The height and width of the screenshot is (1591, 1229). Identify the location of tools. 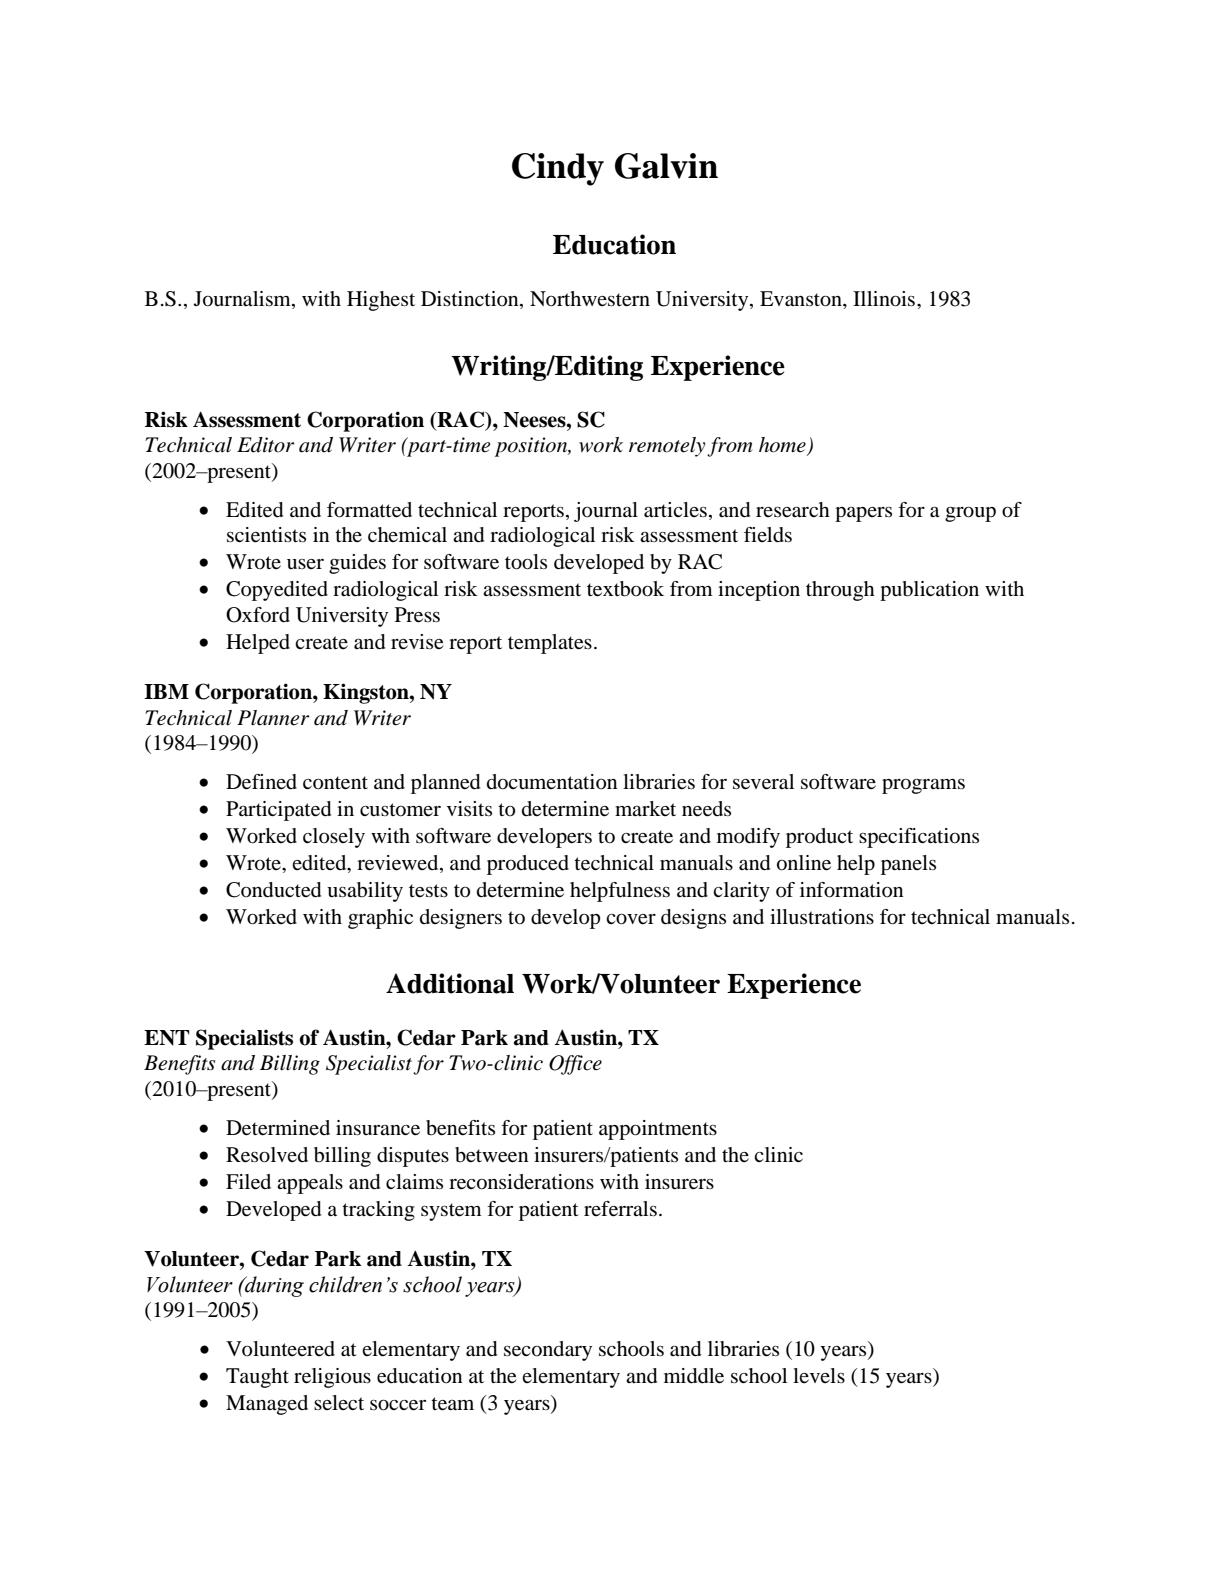
(526, 562).
